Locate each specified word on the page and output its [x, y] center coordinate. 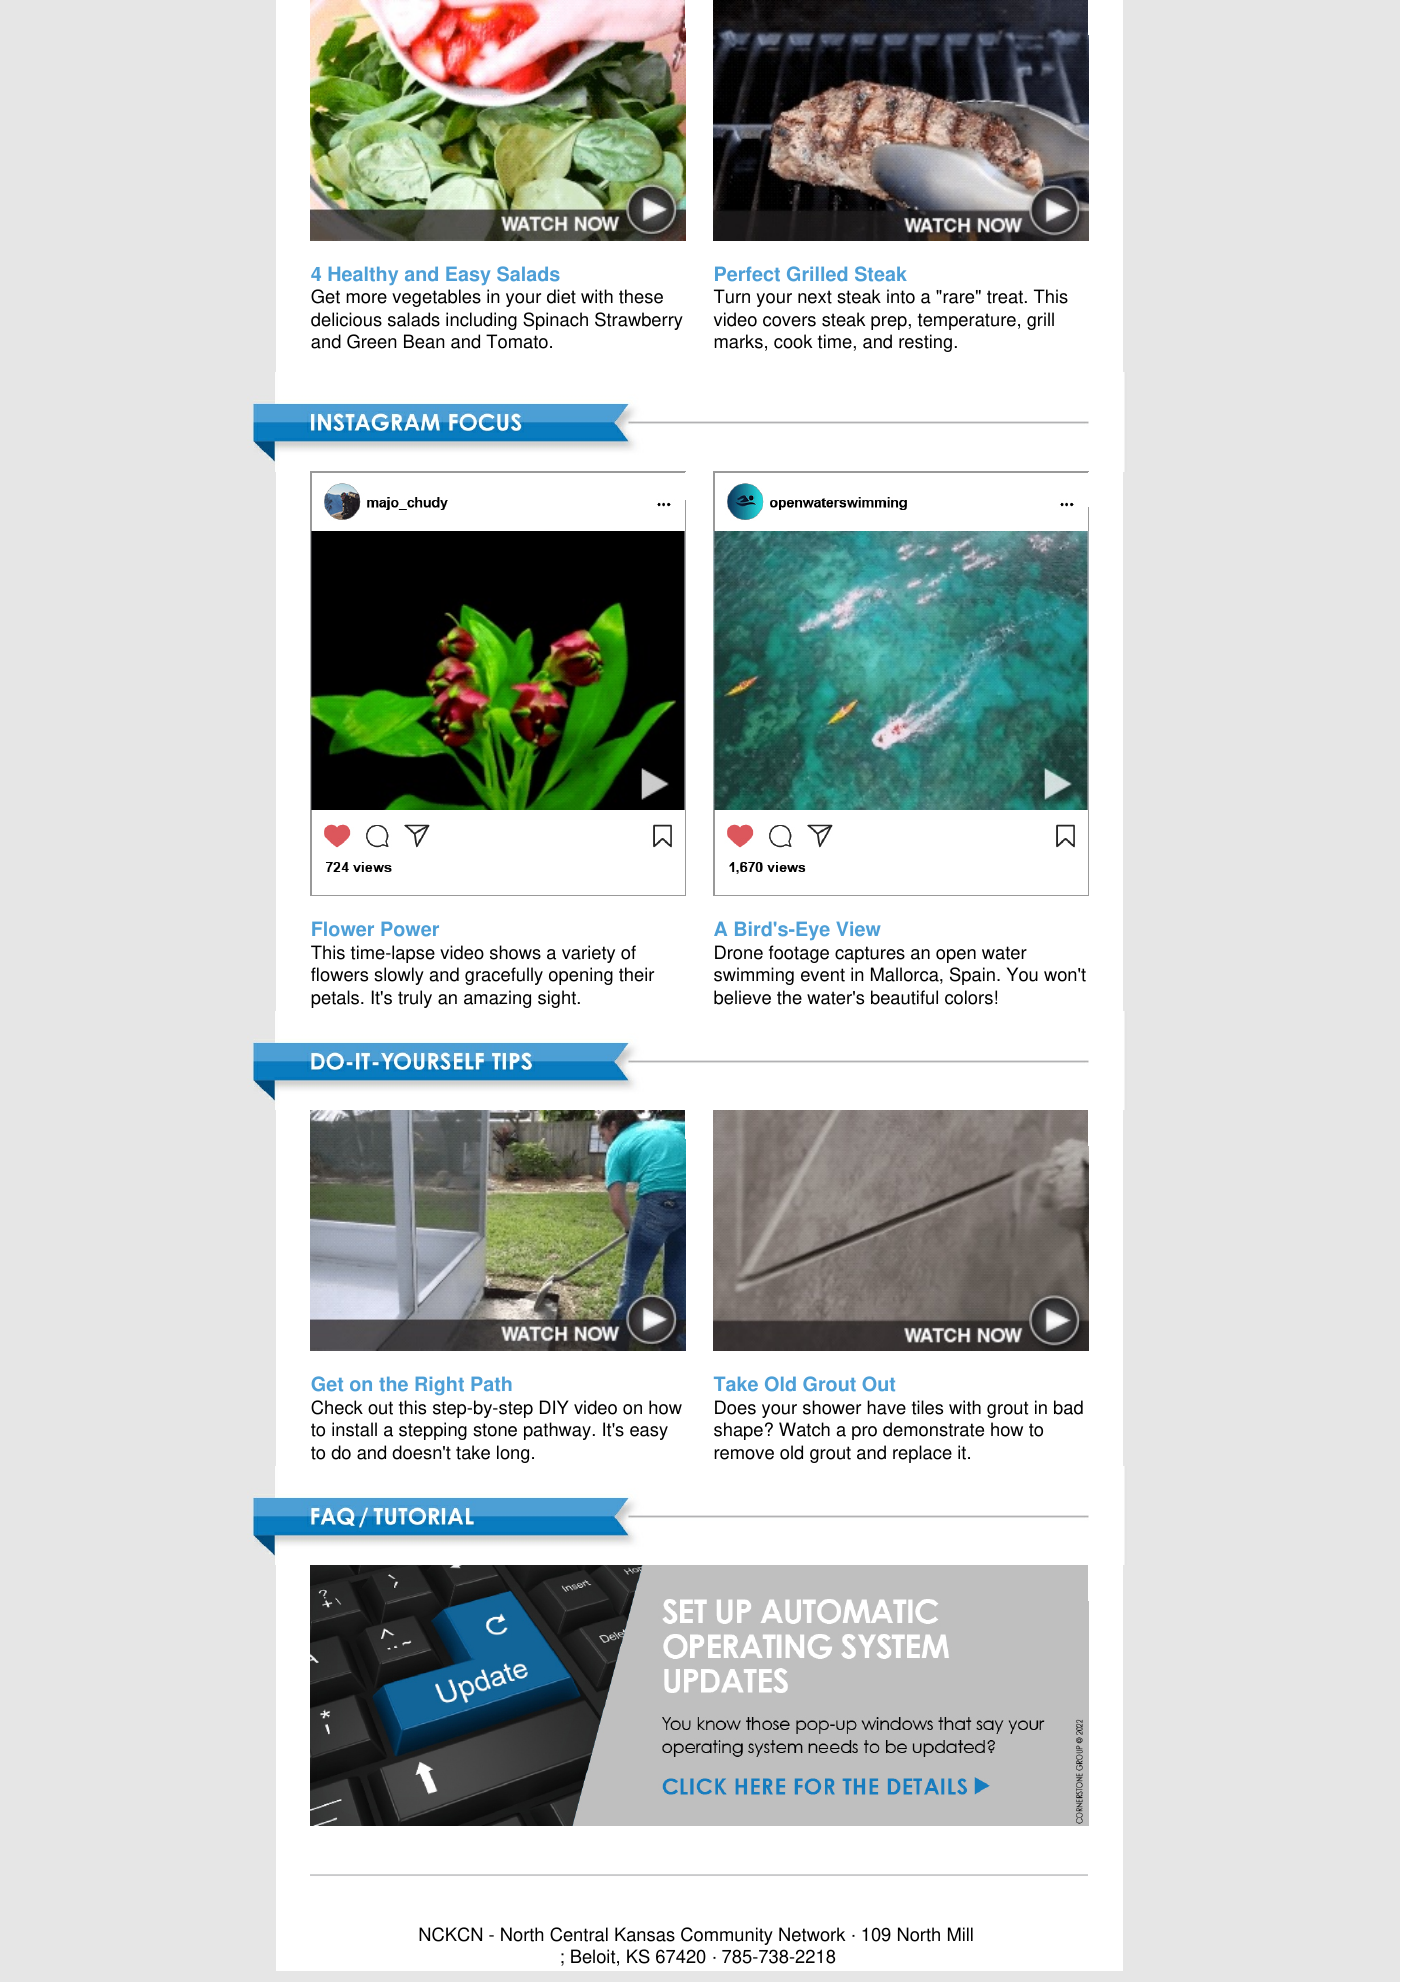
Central [579, 1934]
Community [727, 1936]
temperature [967, 321]
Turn [732, 296]
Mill [960, 1934]
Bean [424, 341]
